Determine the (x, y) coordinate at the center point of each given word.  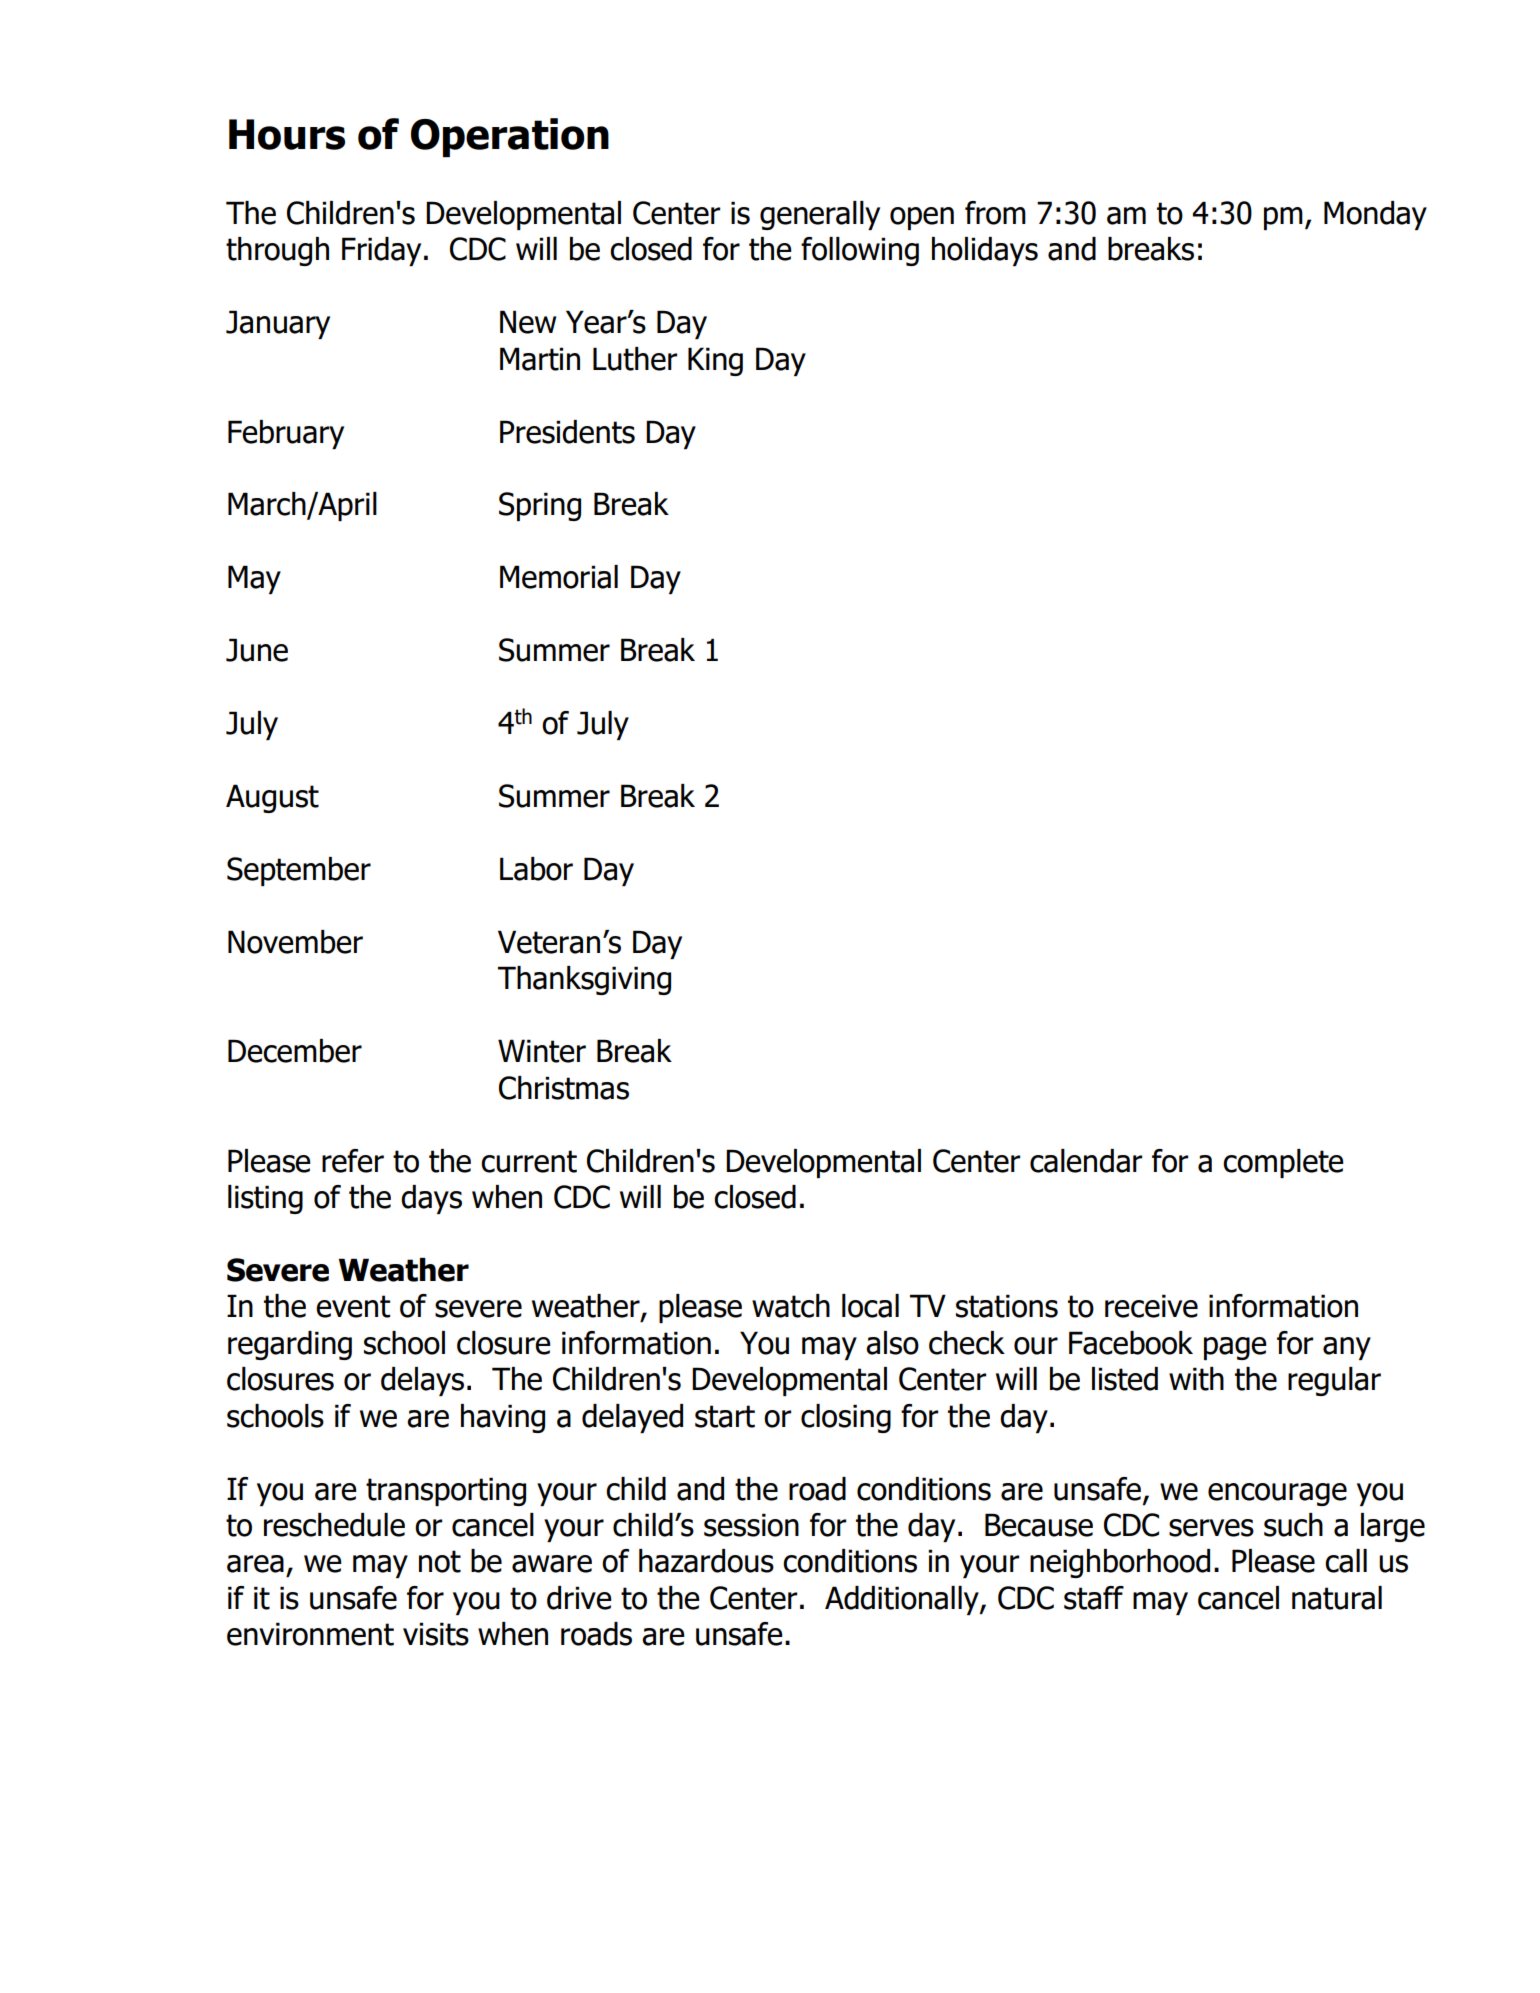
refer (353, 1161)
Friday (381, 251)
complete (1283, 1163)
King (715, 361)
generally (820, 215)
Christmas (564, 1088)
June (257, 650)
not (440, 1561)
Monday (1375, 215)
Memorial (559, 577)
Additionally (903, 1600)
